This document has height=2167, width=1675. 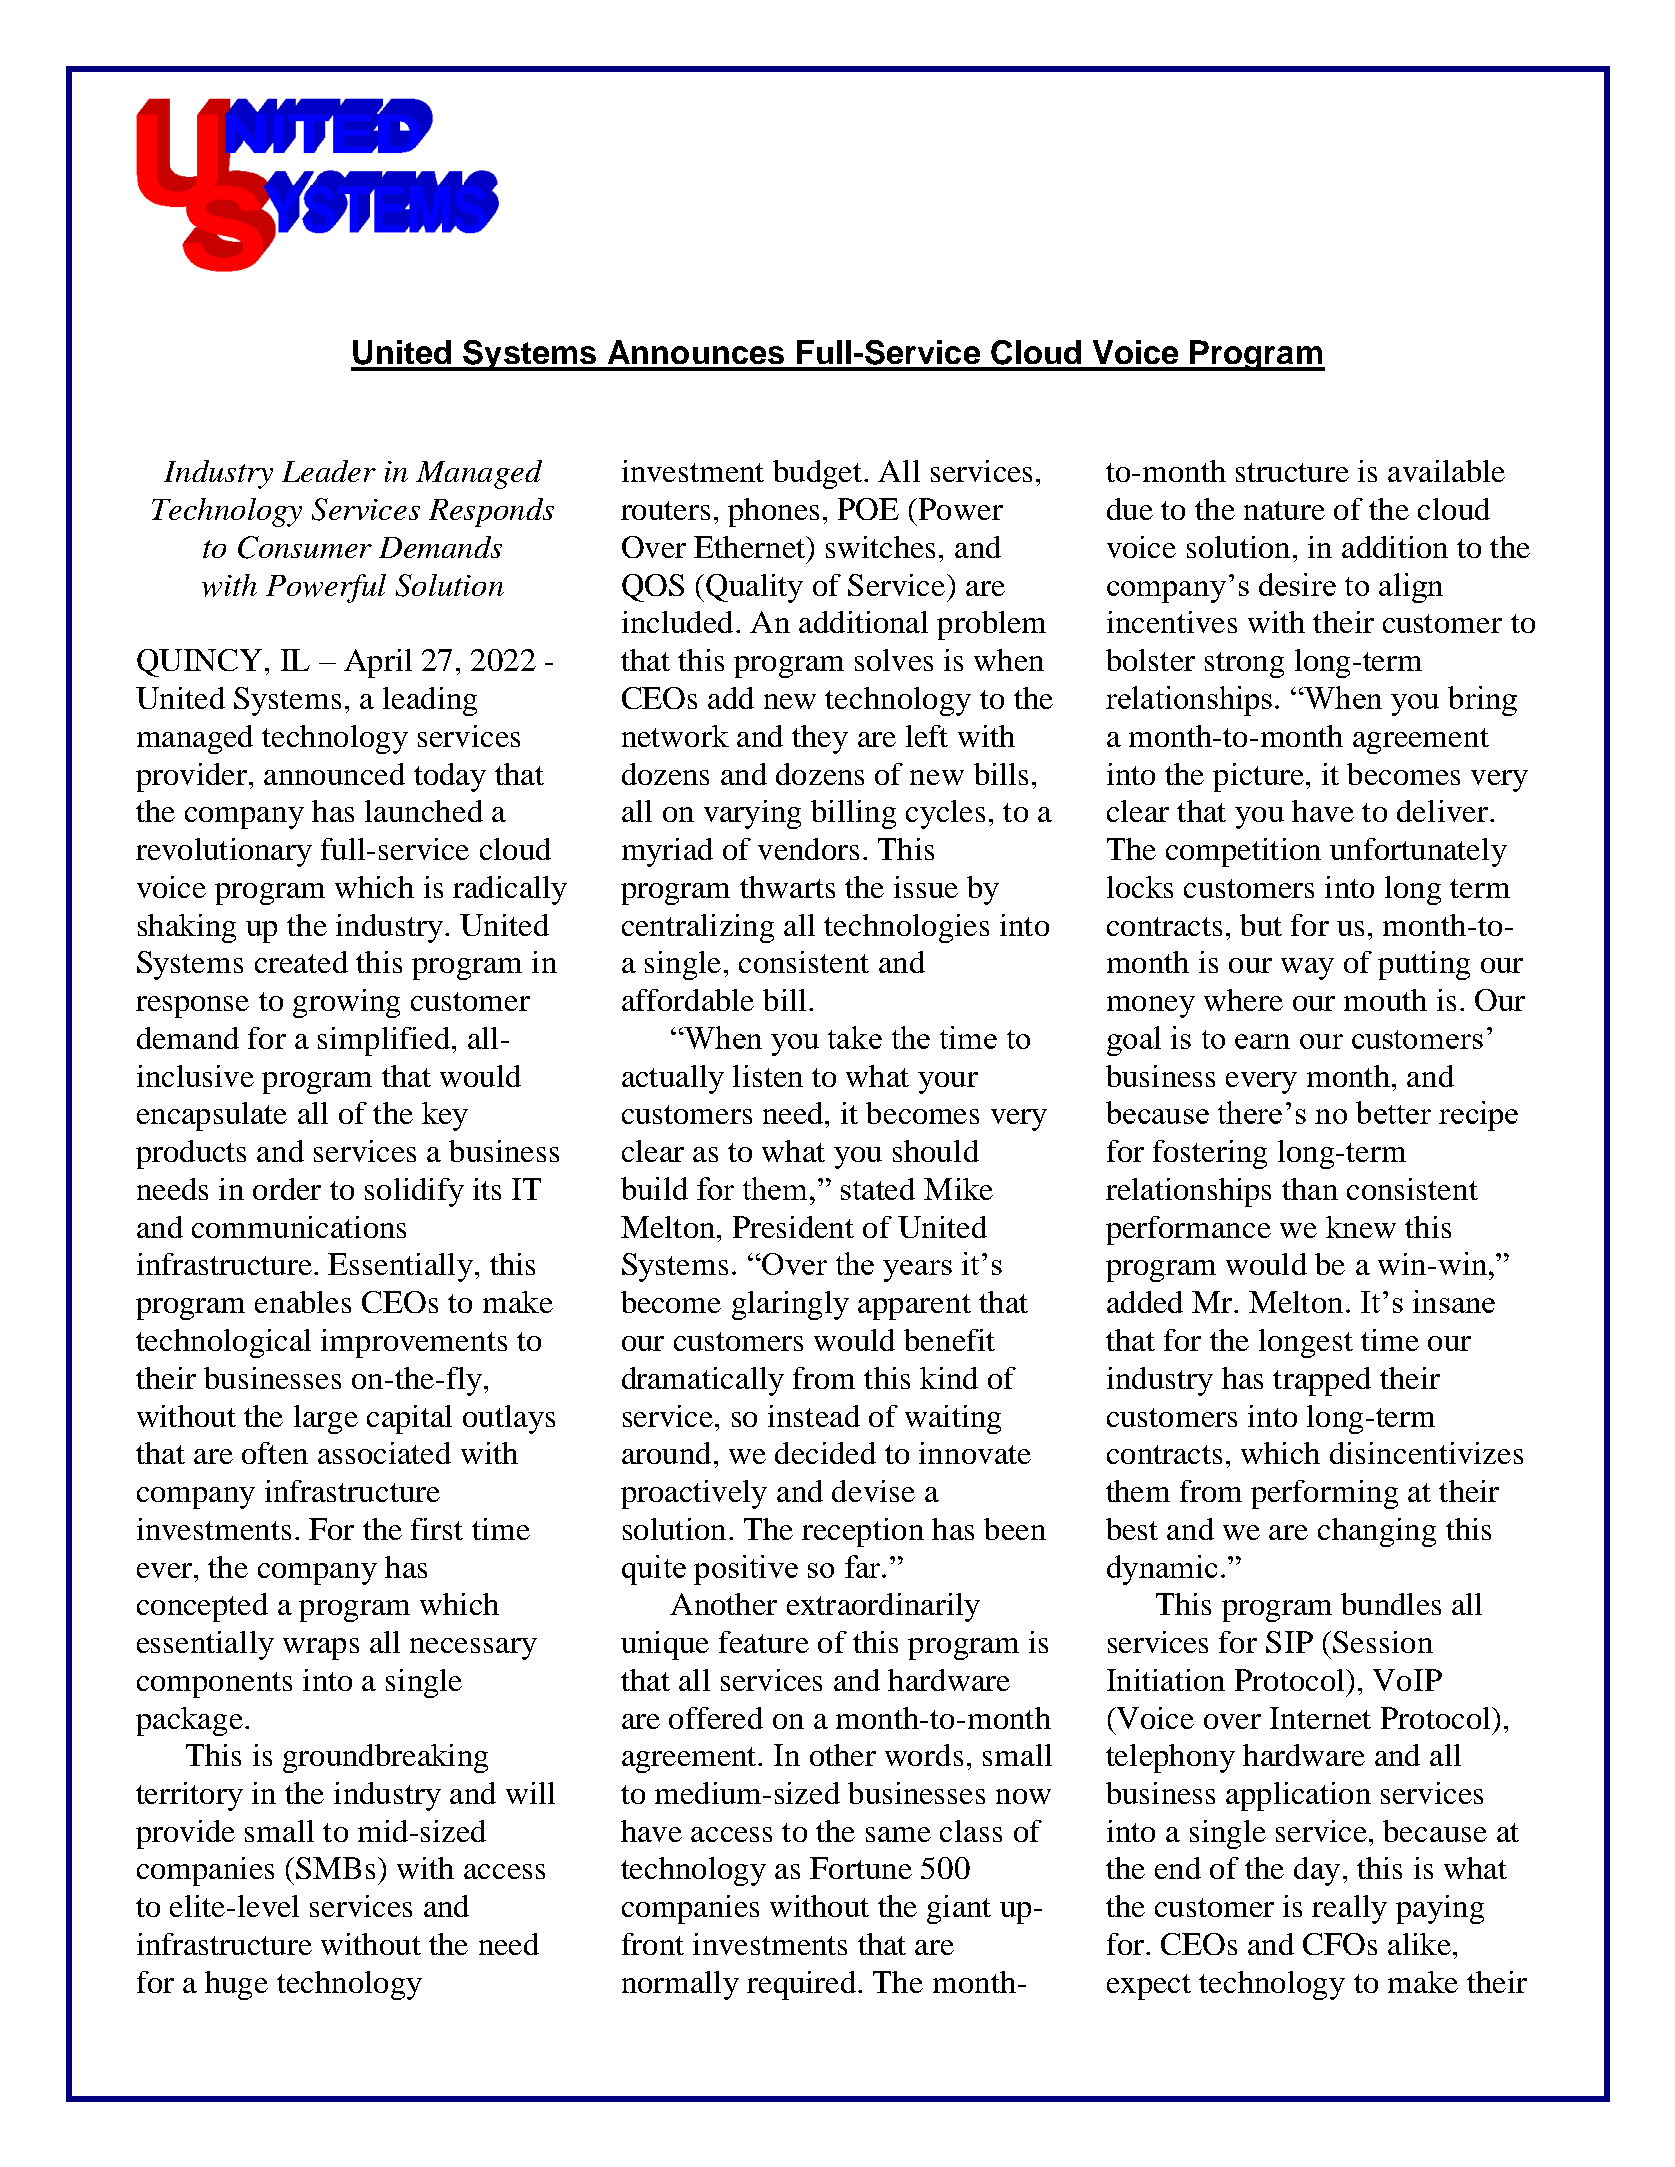 What do you see at coordinates (1243, 852) in the document?
I see `competition` at bounding box center [1243, 852].
